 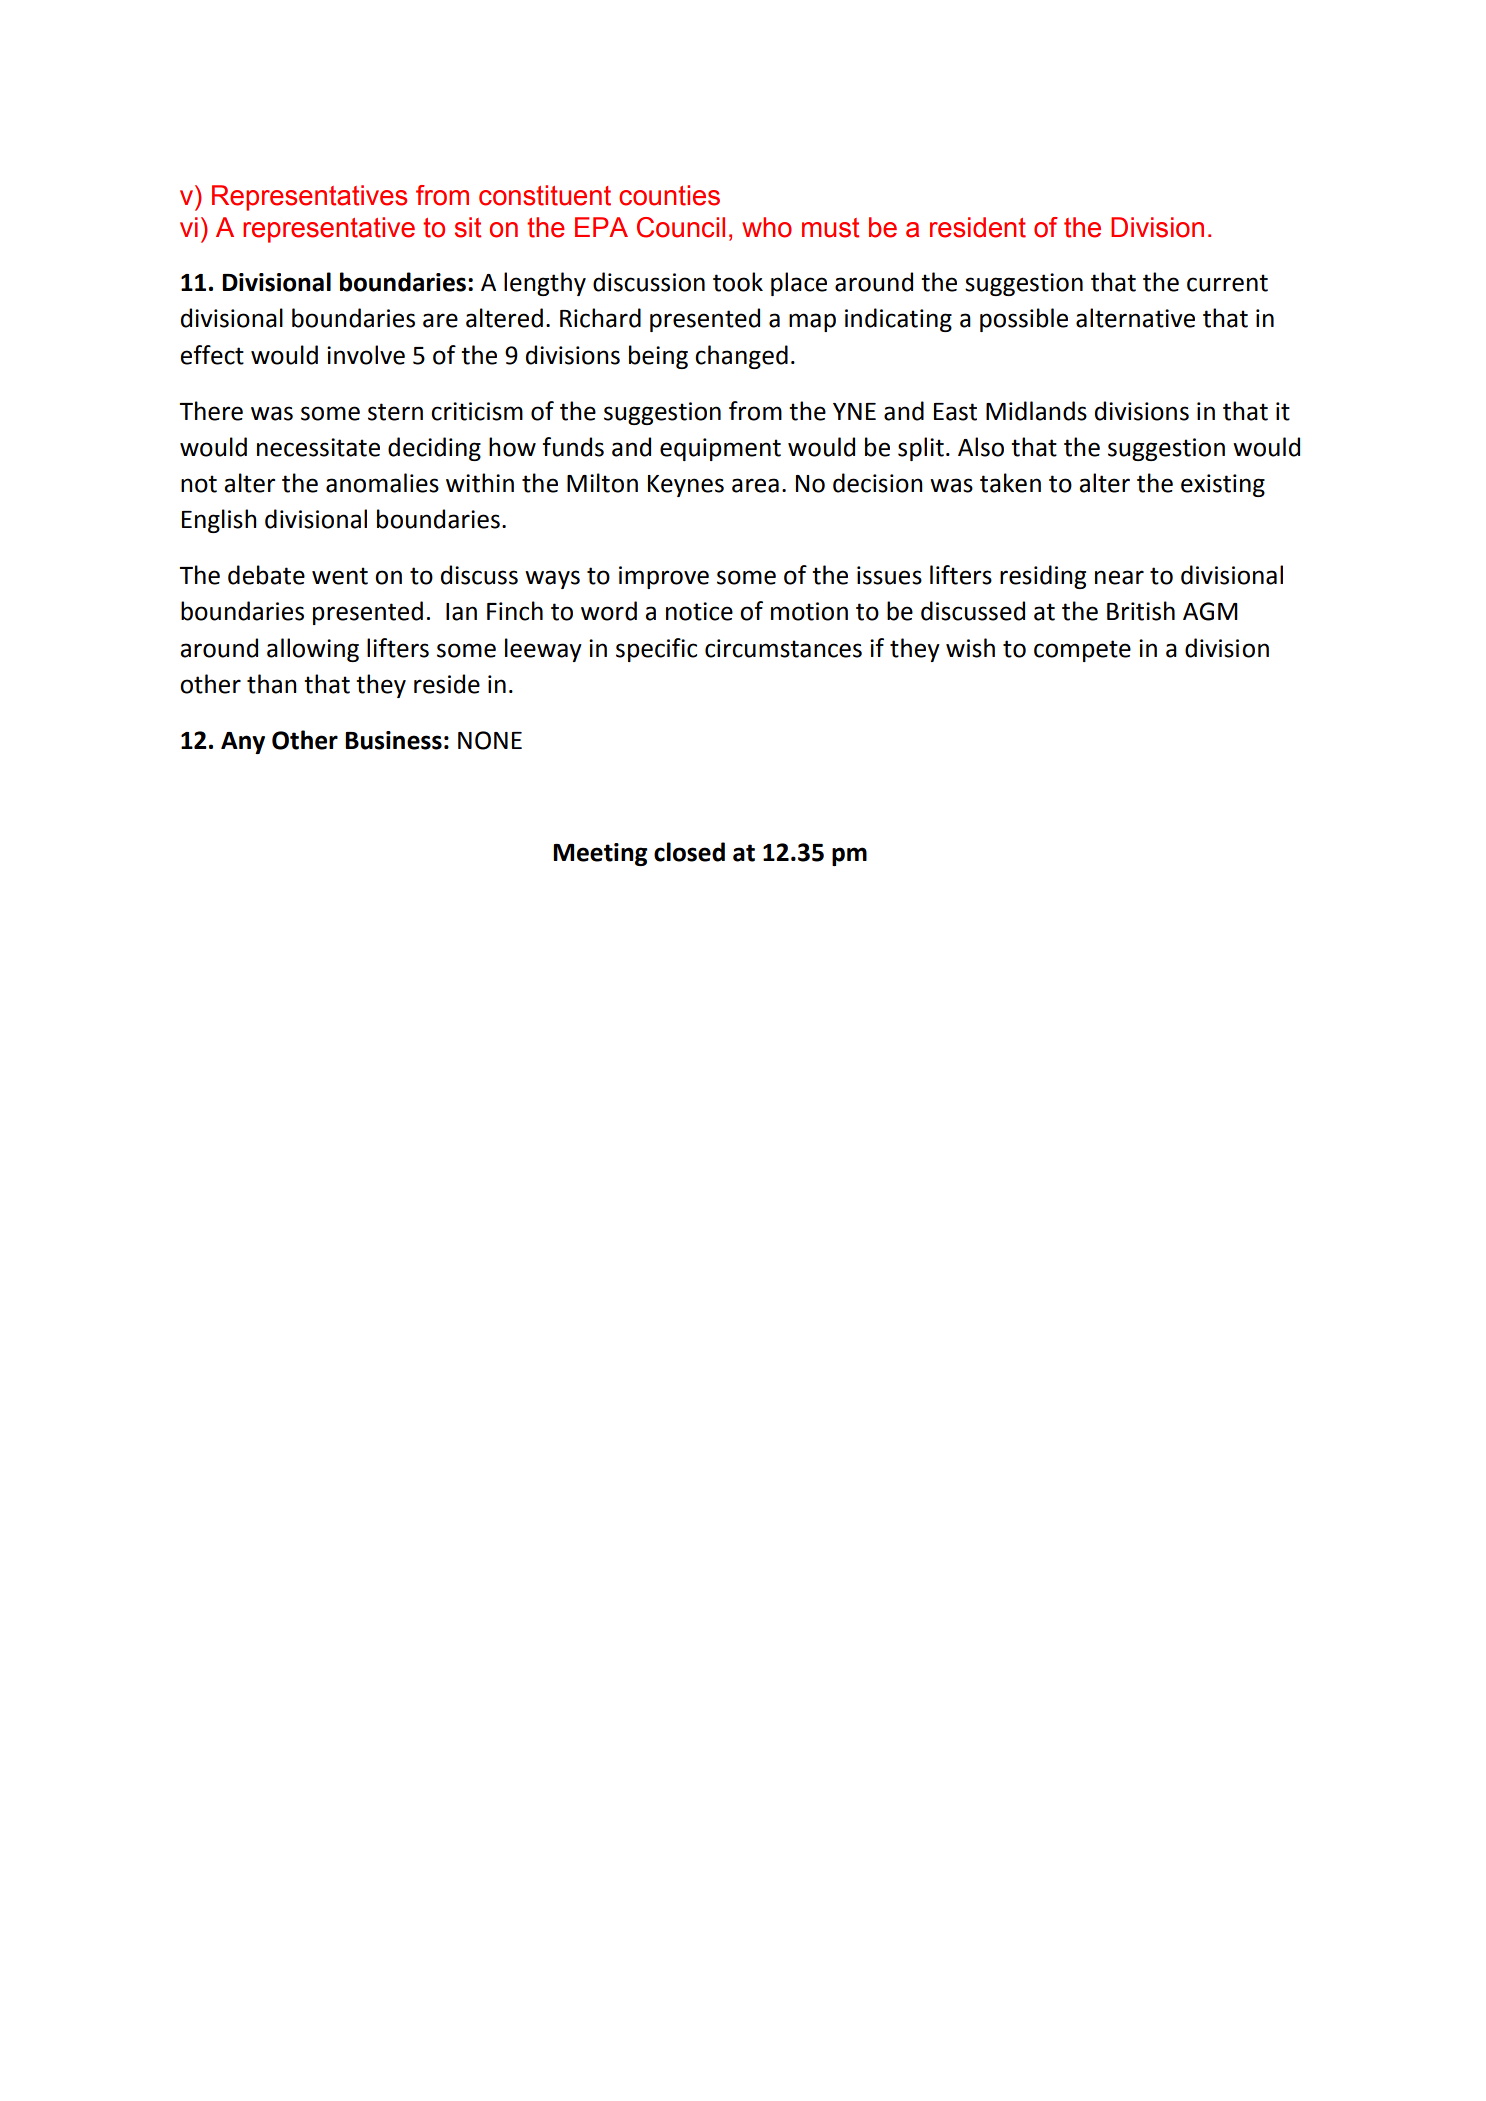 I want to click on current, so click(x=1227, y=283).
